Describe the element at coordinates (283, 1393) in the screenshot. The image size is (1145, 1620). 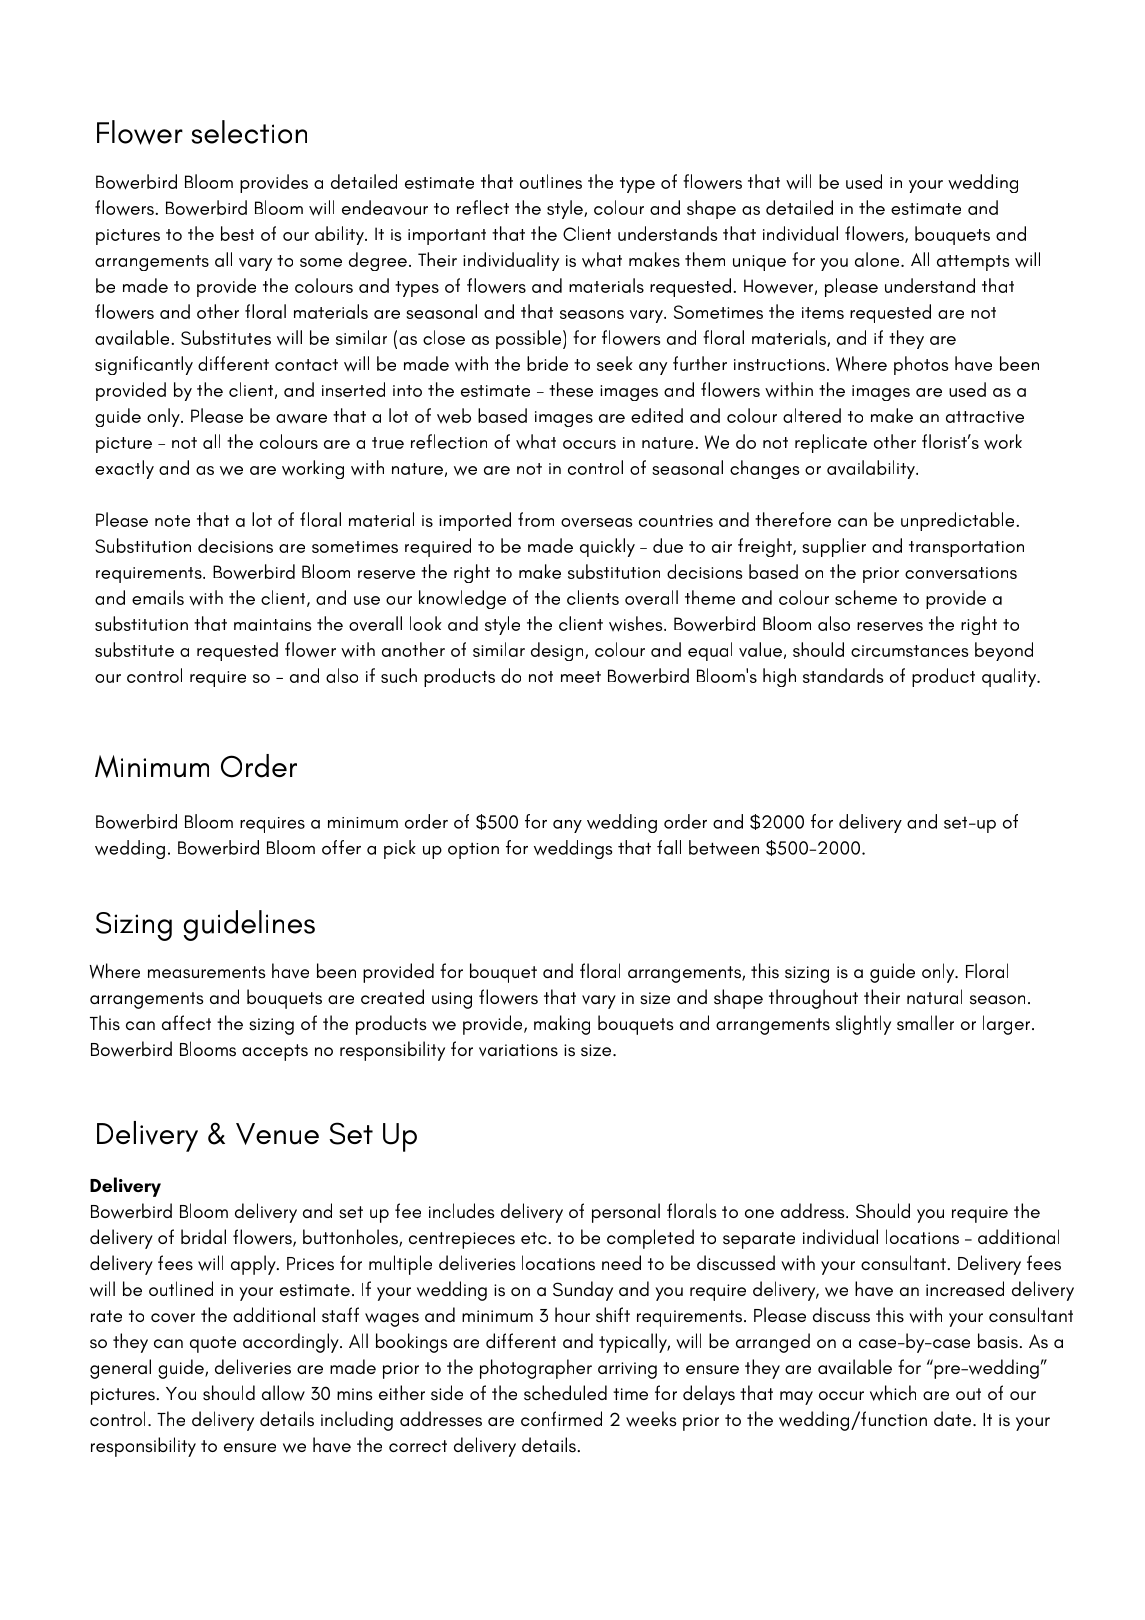
I see `allow` at that location.
